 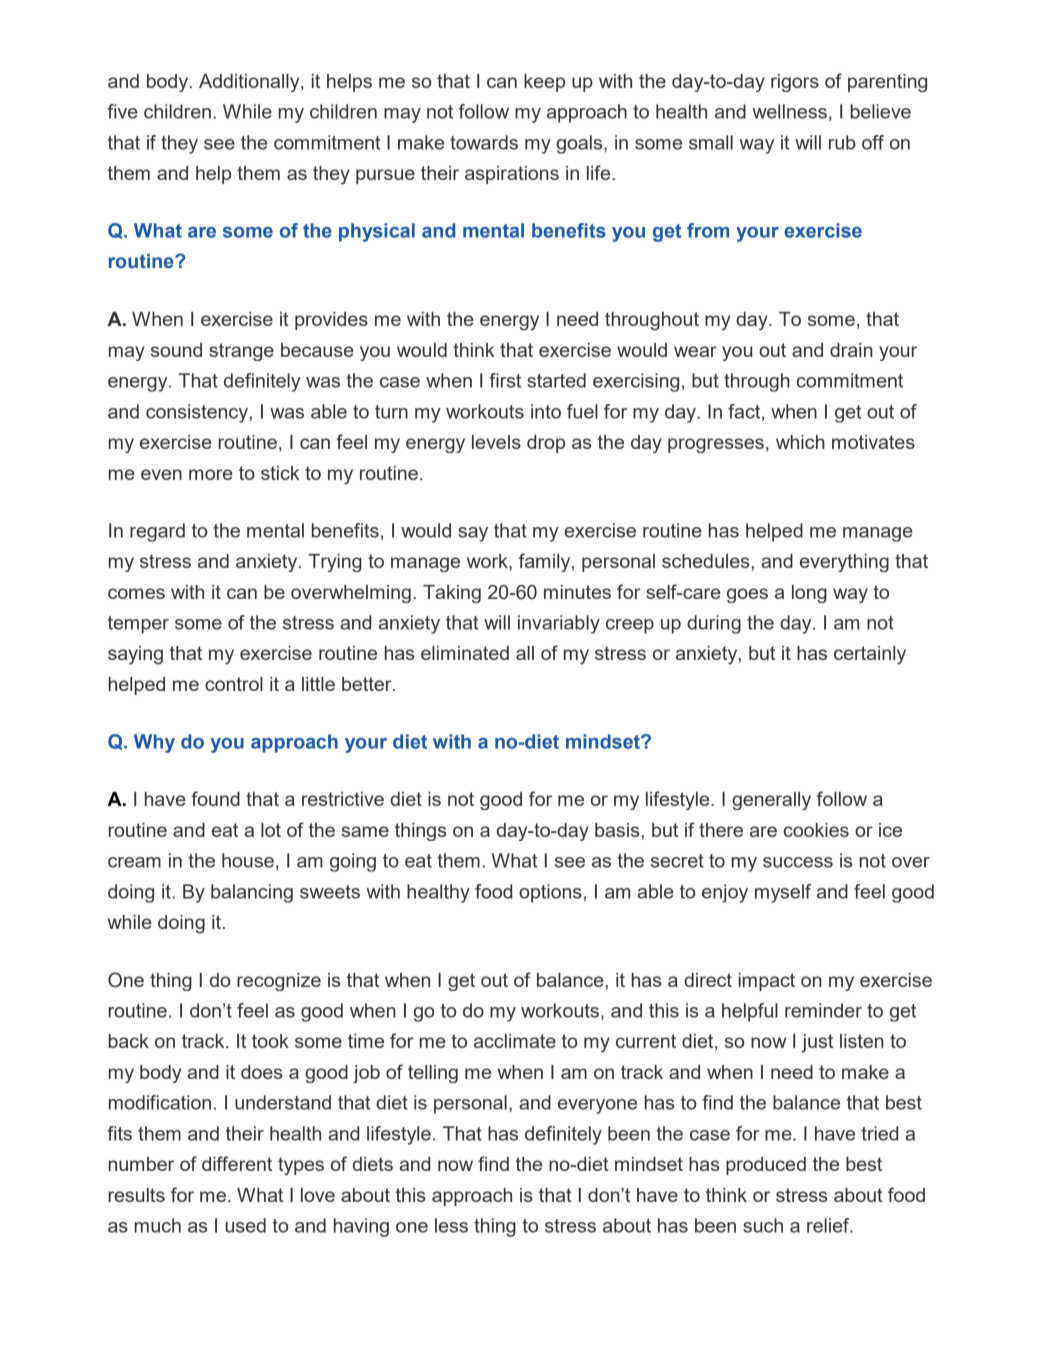 What do you see at coordinates (766, 1166) in the screenshot?
I see `produced` at bounding box center [766, 1166].
